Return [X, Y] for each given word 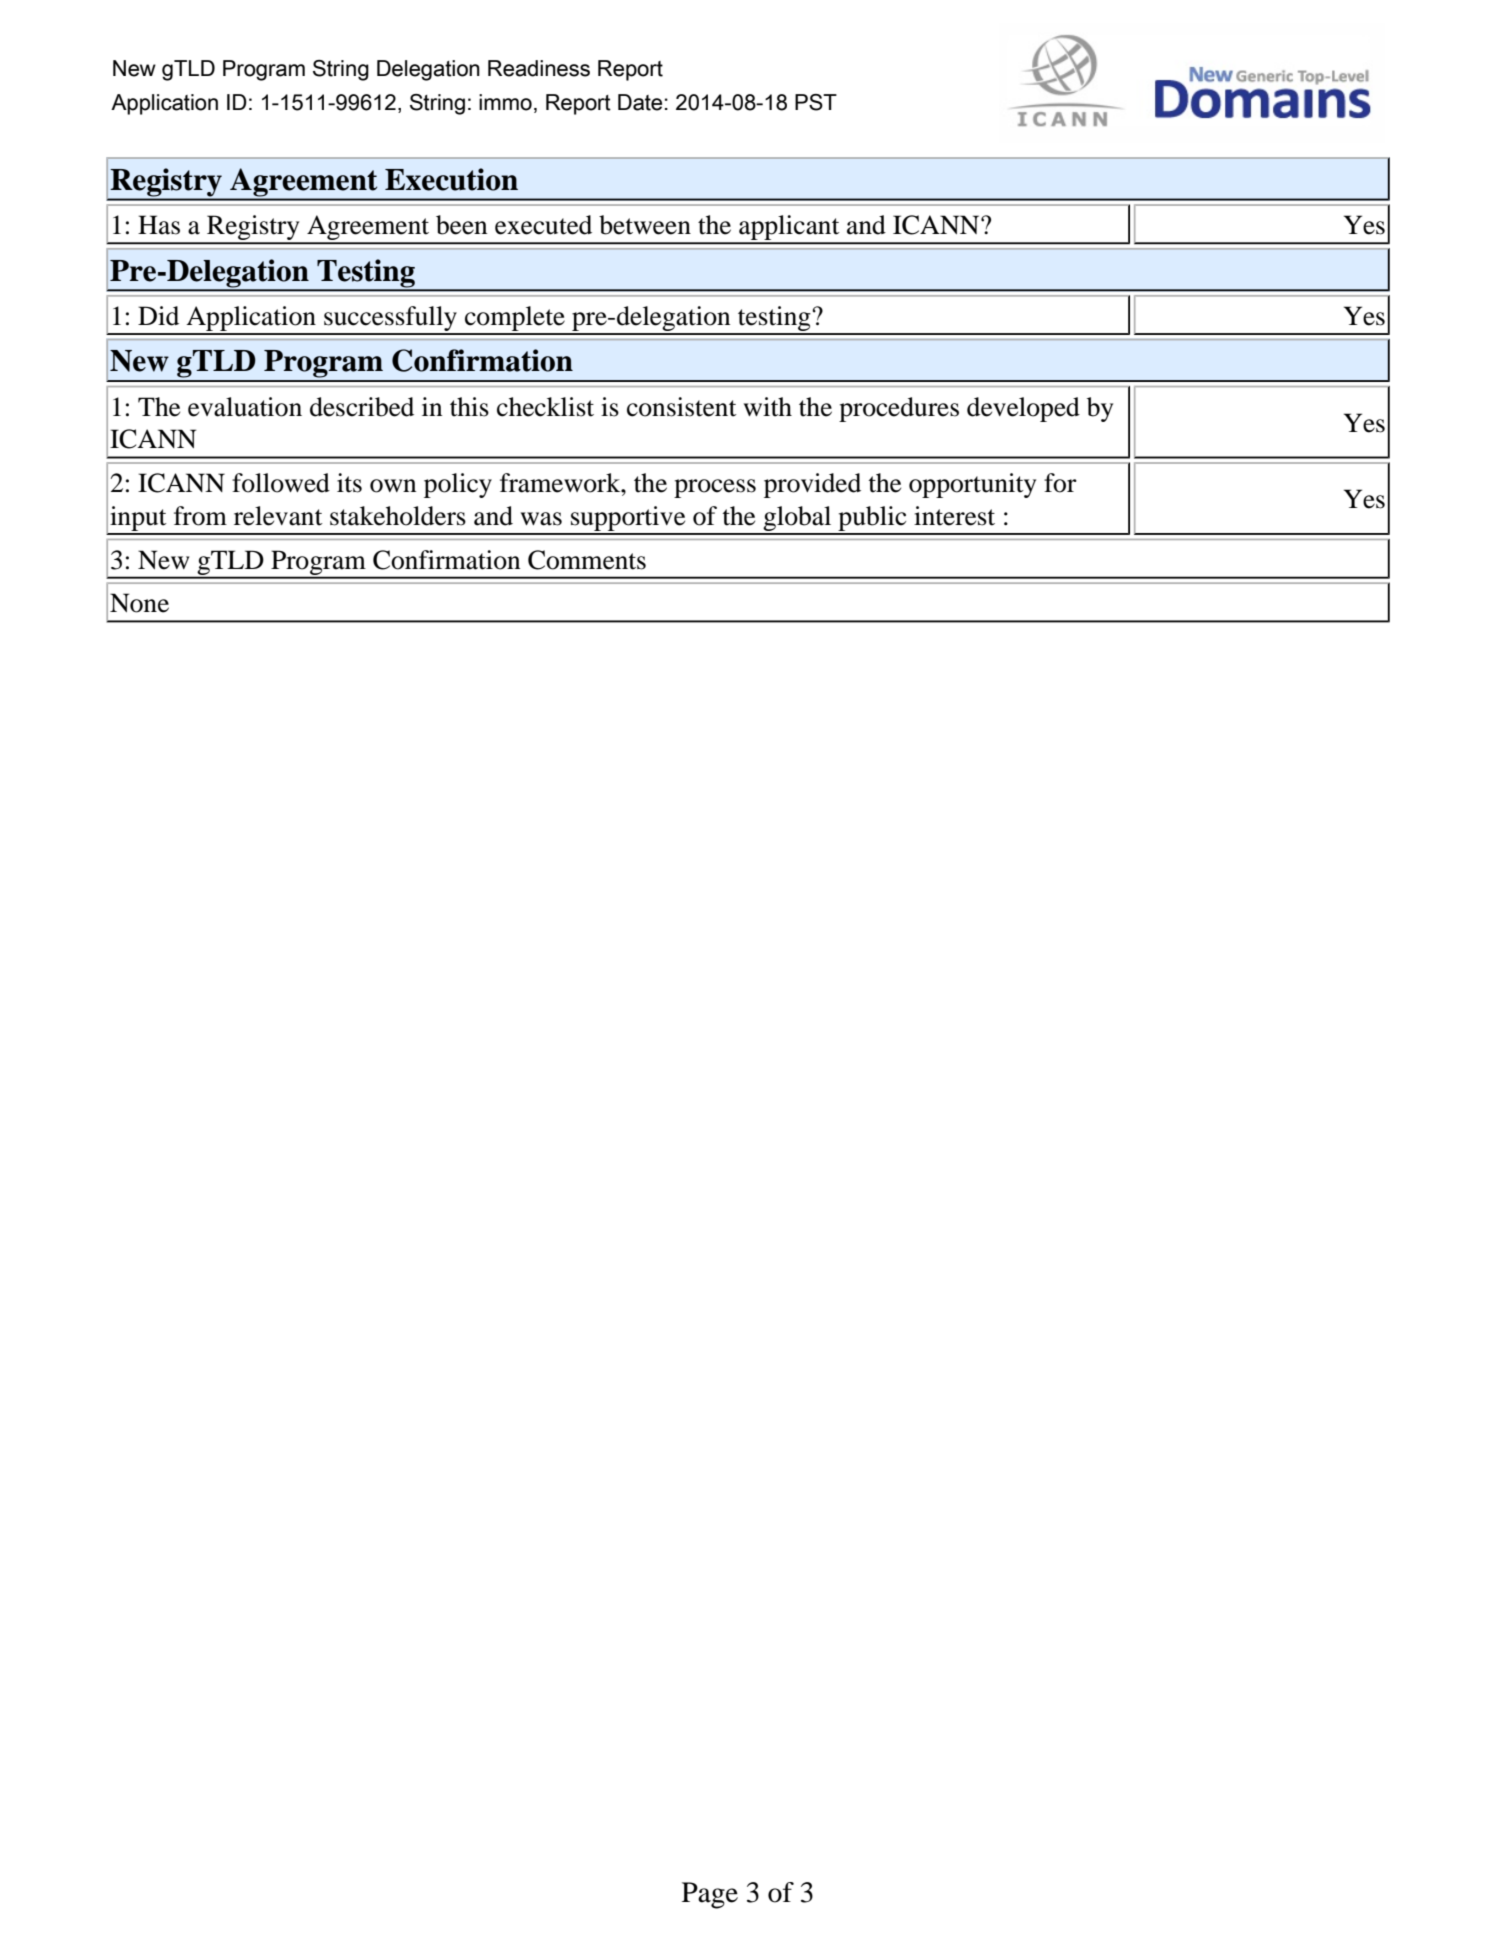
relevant [278, 516]
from [200, 516]
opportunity [972, 485]
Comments [587, 560]
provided [812, 485]
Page [710, 1895]
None [139, 603]
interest [954, 516]
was [541, 519]
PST [816, 102]
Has [159, 225]
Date [640, 102]
